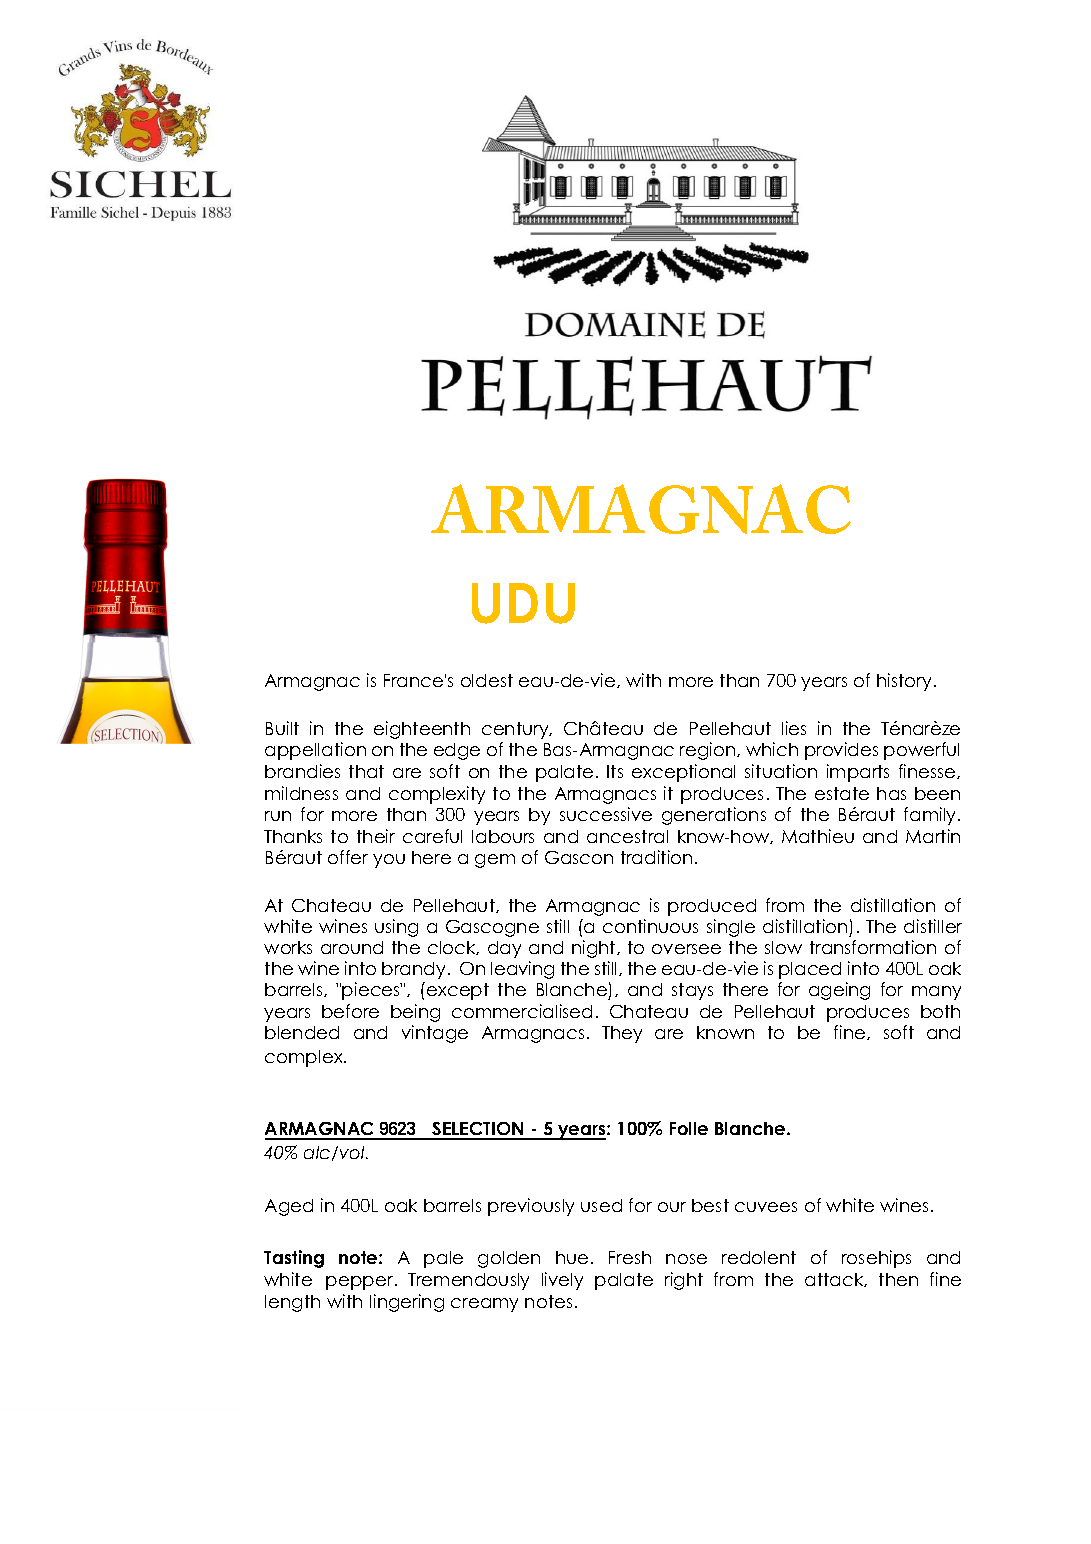  What do you see at coordinates (692, 991) in the image?
I see `stays` at bounding box center [692, 991].
